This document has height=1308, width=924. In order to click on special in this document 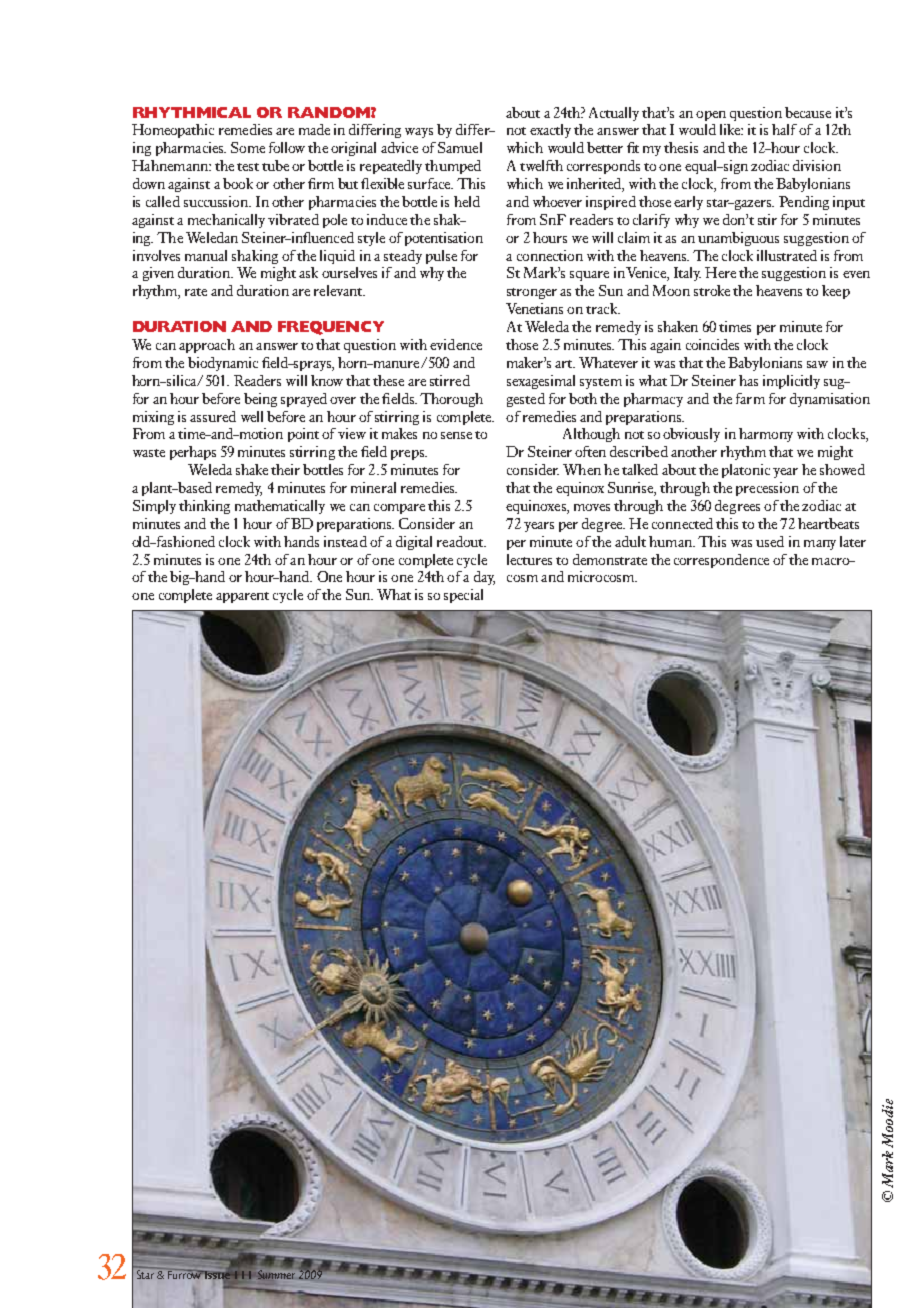, I will do `click(463, 596)`.
